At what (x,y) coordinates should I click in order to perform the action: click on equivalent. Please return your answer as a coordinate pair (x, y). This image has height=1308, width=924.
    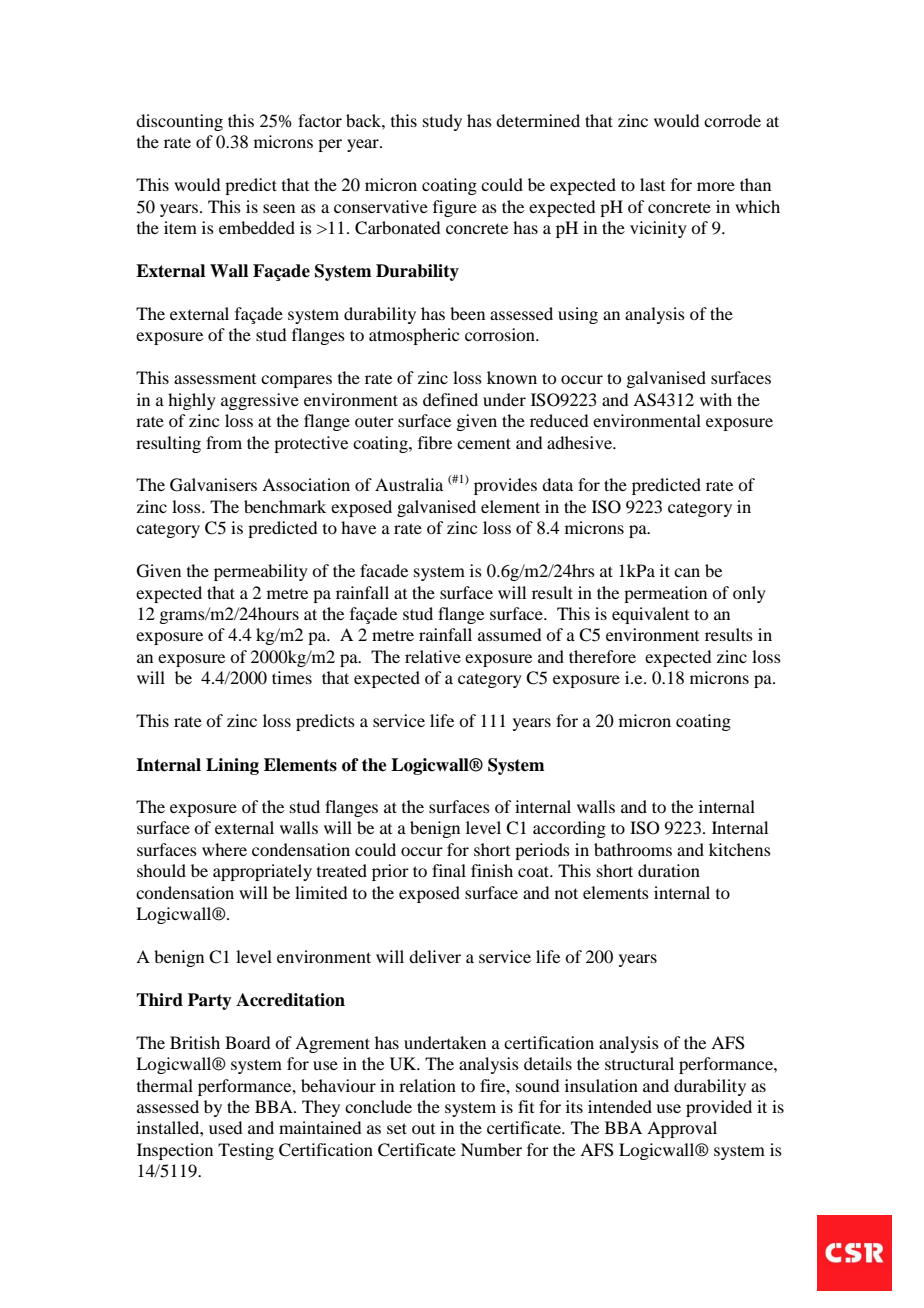
    Looking at the image, I should click on (650, 615).
